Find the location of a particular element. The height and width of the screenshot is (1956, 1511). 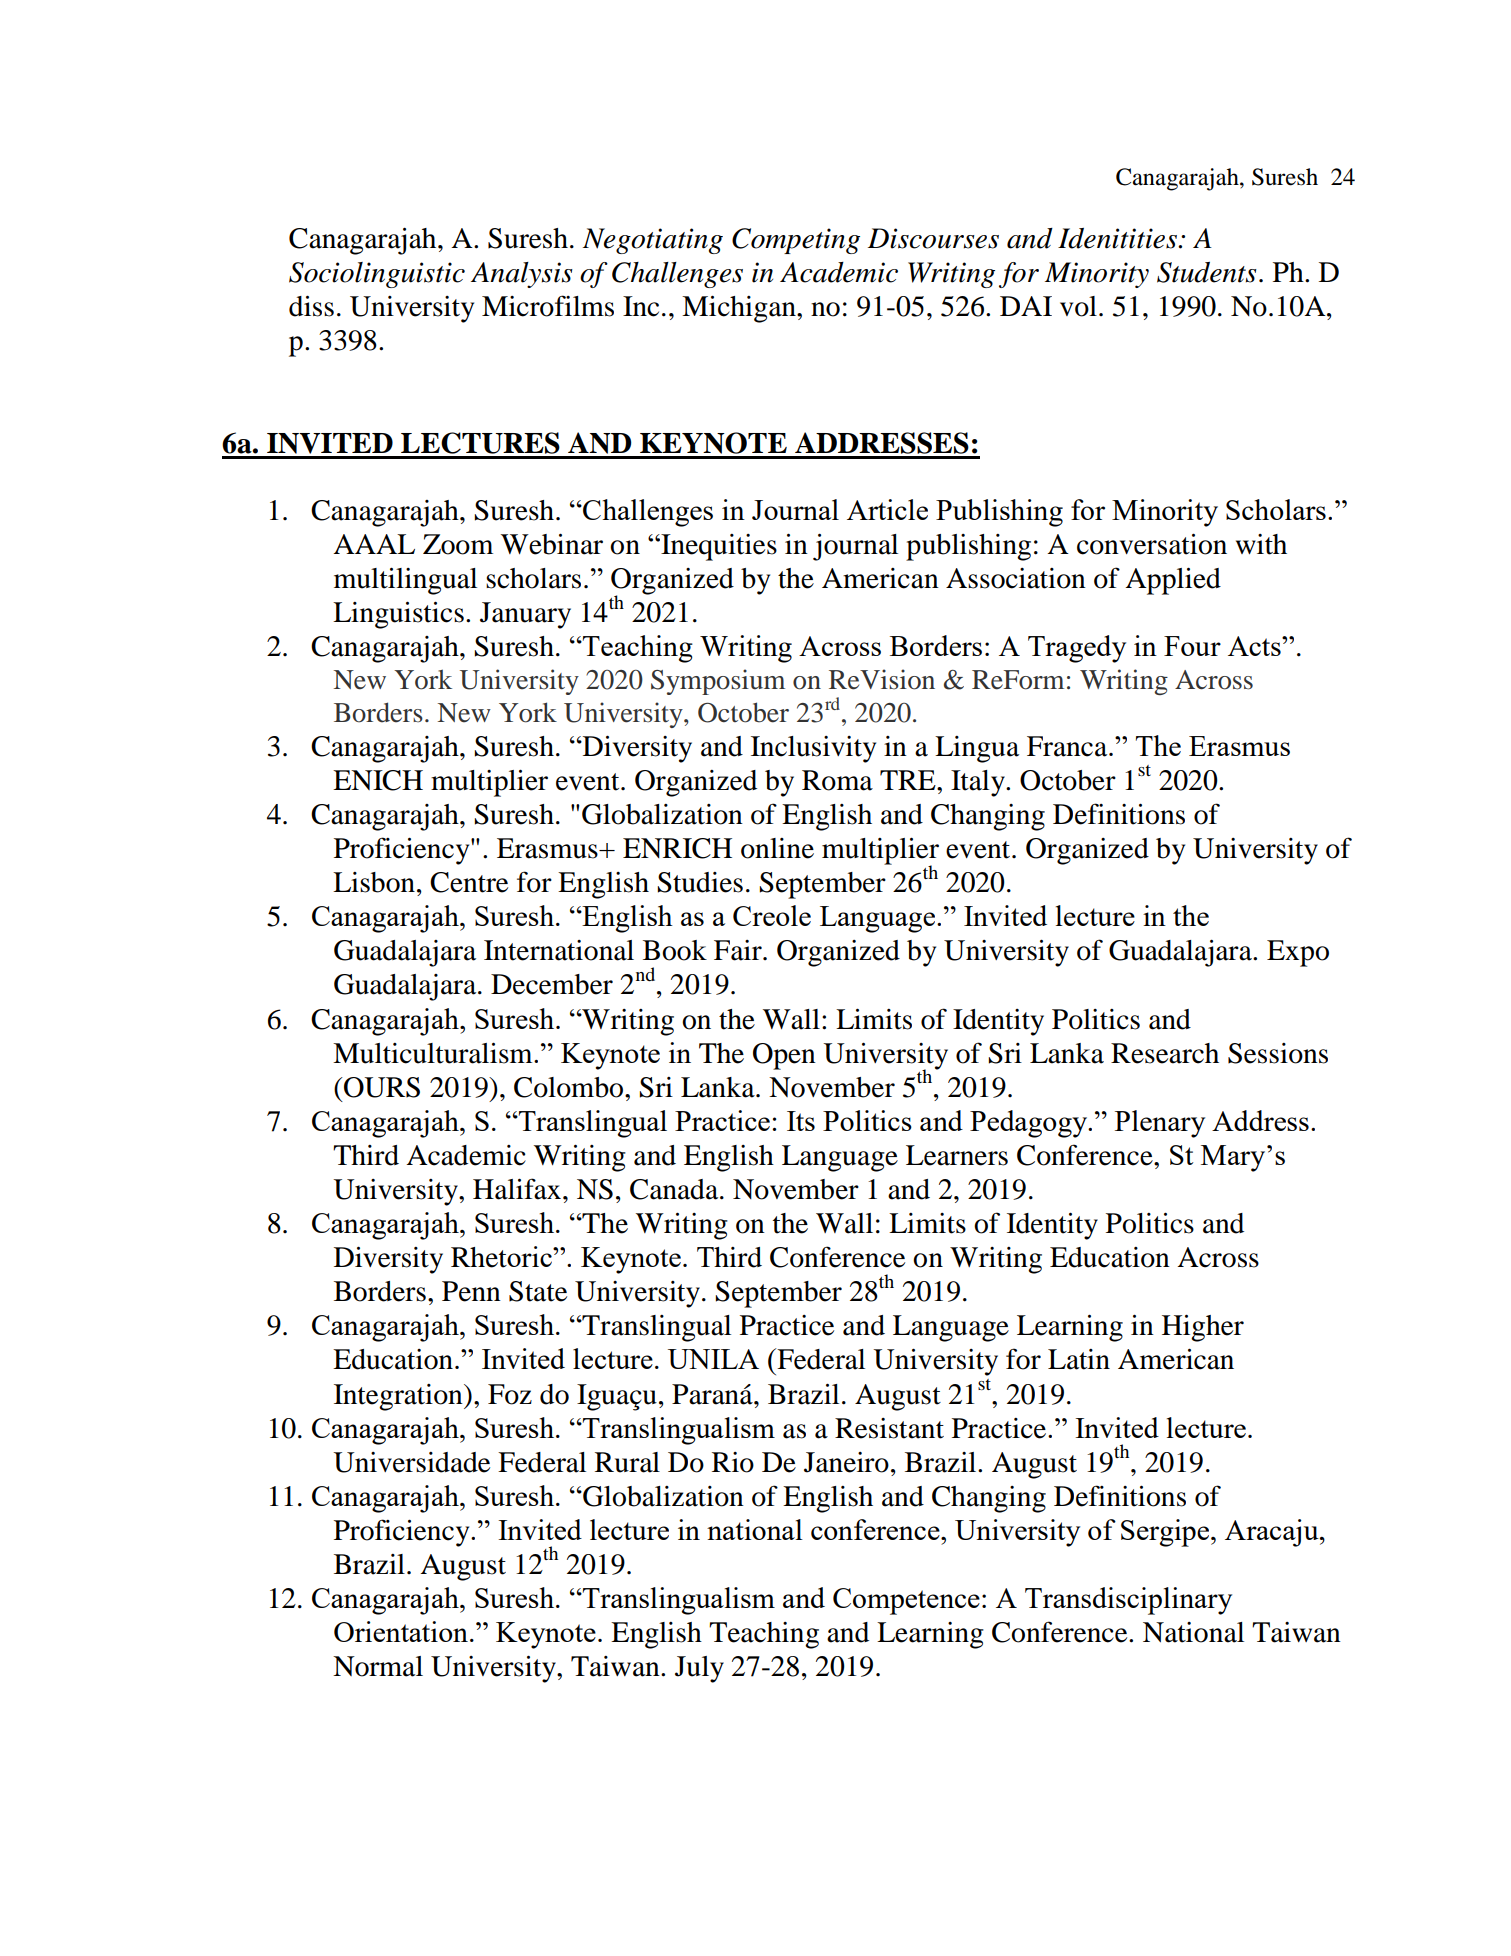

Halifax is located at coordinates (518, 1189).
